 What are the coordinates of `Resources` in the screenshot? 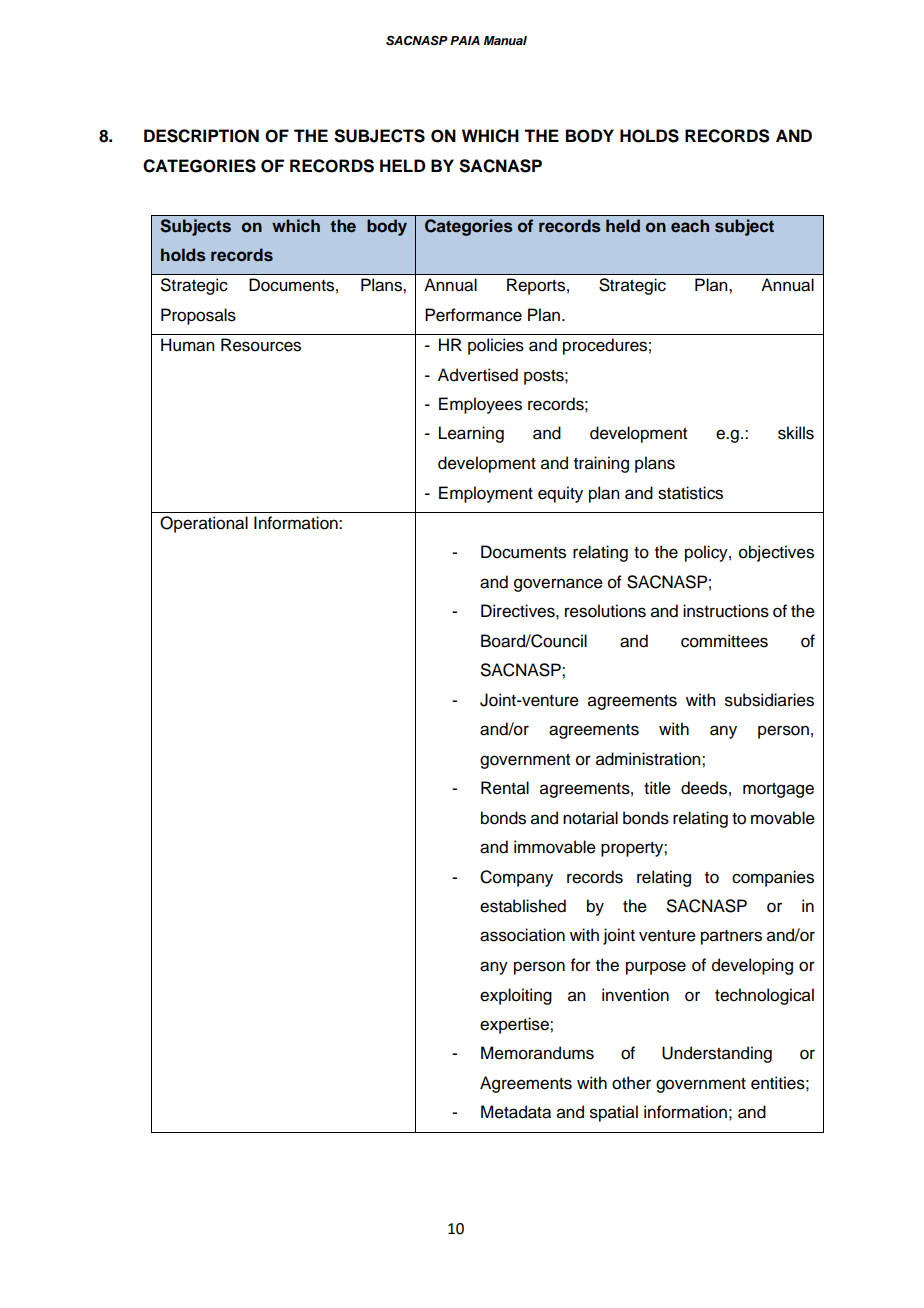 It's located at (261, 345).
